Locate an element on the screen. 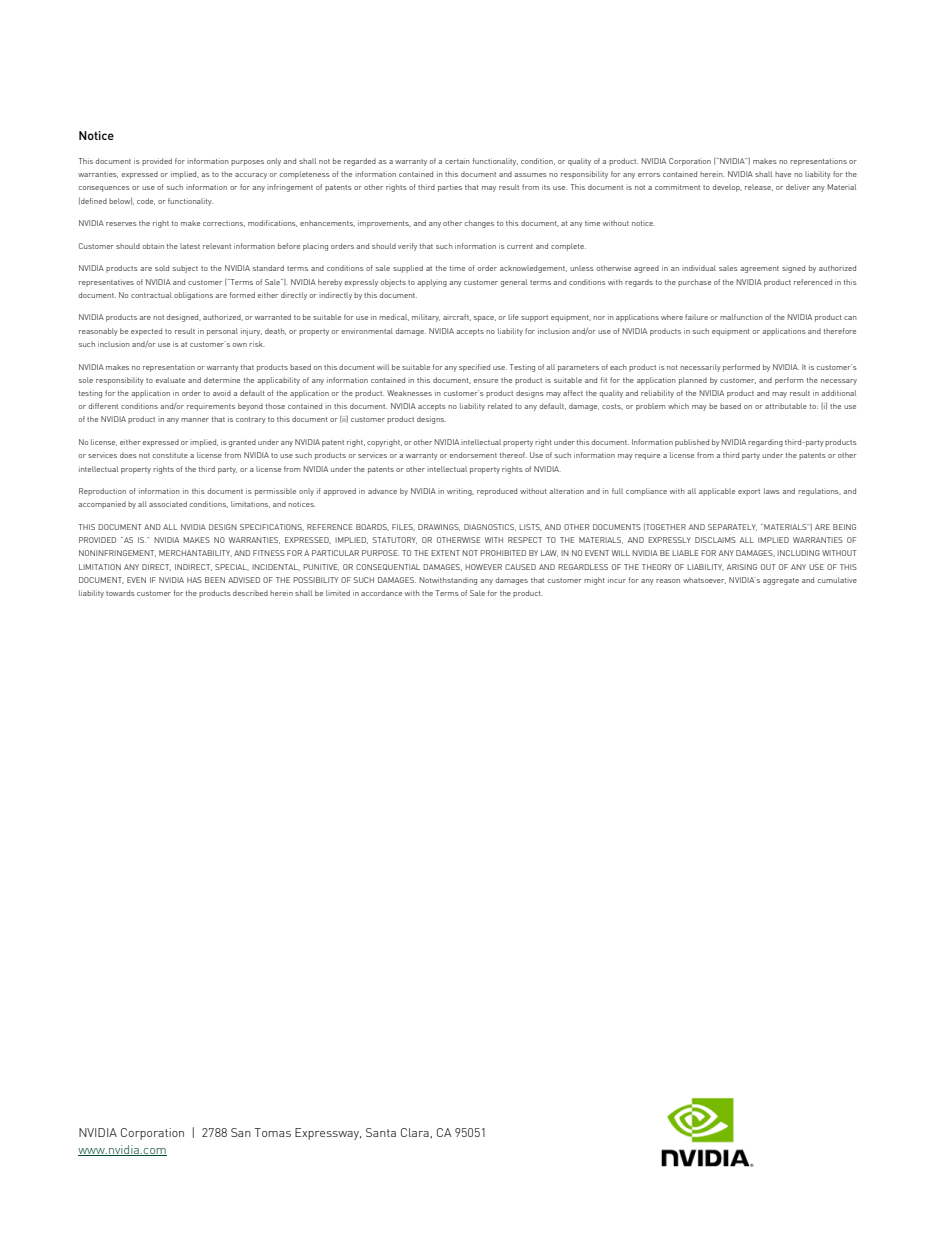  associated is located at coordinates (168, 504).
